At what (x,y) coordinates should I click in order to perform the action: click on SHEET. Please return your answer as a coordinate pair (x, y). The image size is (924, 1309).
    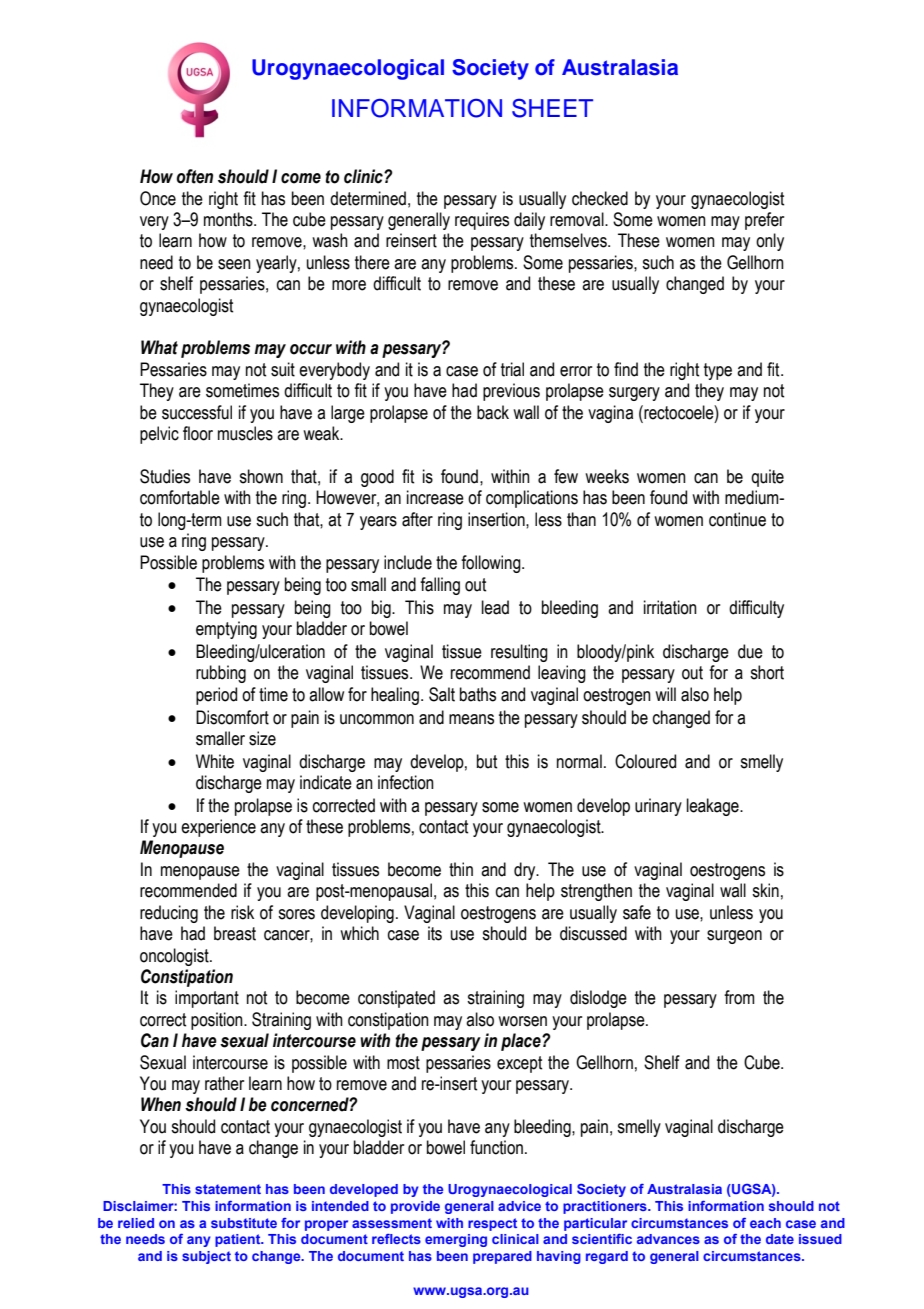
    Looking at the image, I should click on (552, 108).
